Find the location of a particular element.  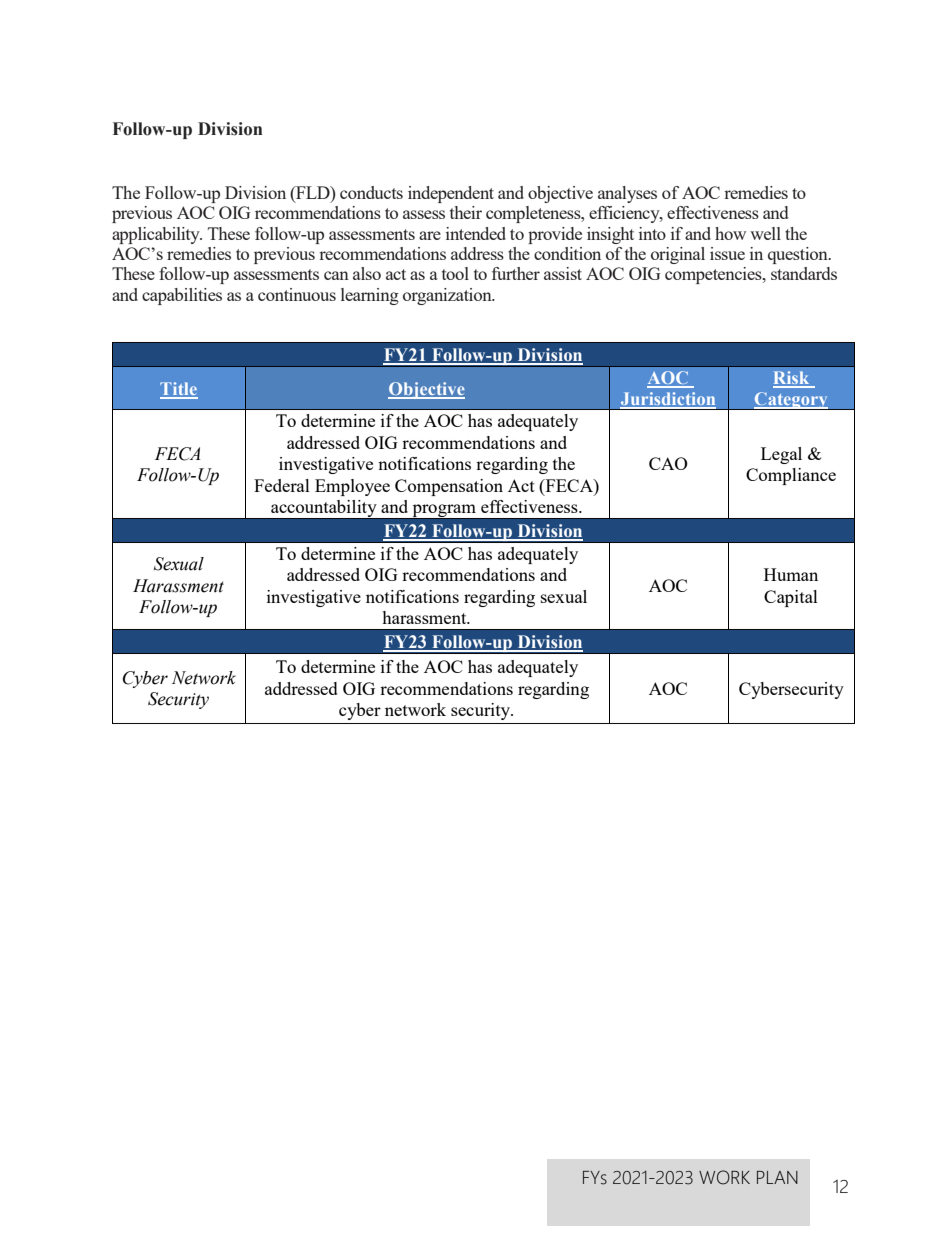

Federal is located at coordinates (282, 485).
